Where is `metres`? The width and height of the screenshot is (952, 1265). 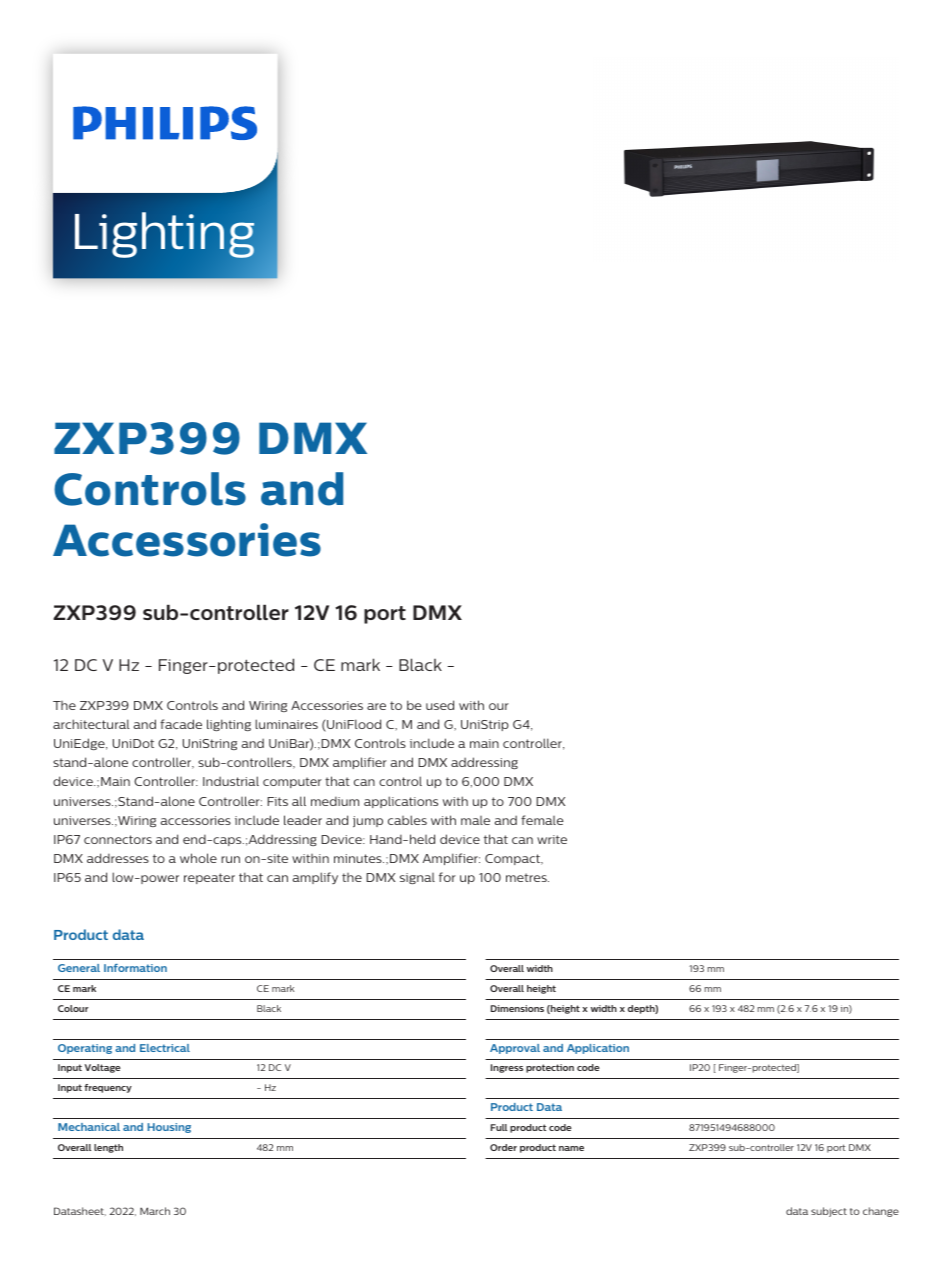 metres is located at coordinates (527, 877).
